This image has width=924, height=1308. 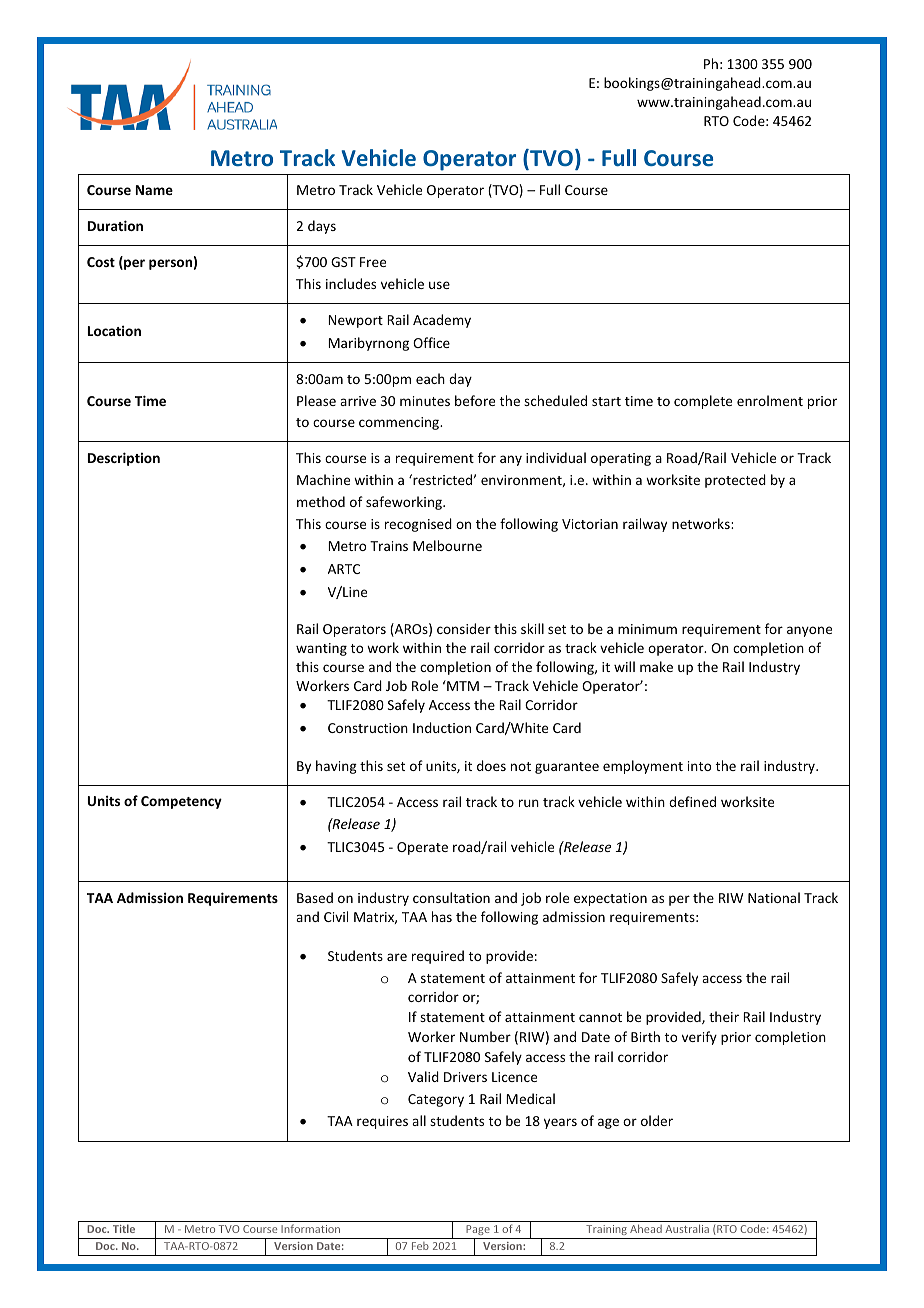 What do you see at coordinates (442, 727) in the image?
I see `Induction` at bounding box center [442, 727].
